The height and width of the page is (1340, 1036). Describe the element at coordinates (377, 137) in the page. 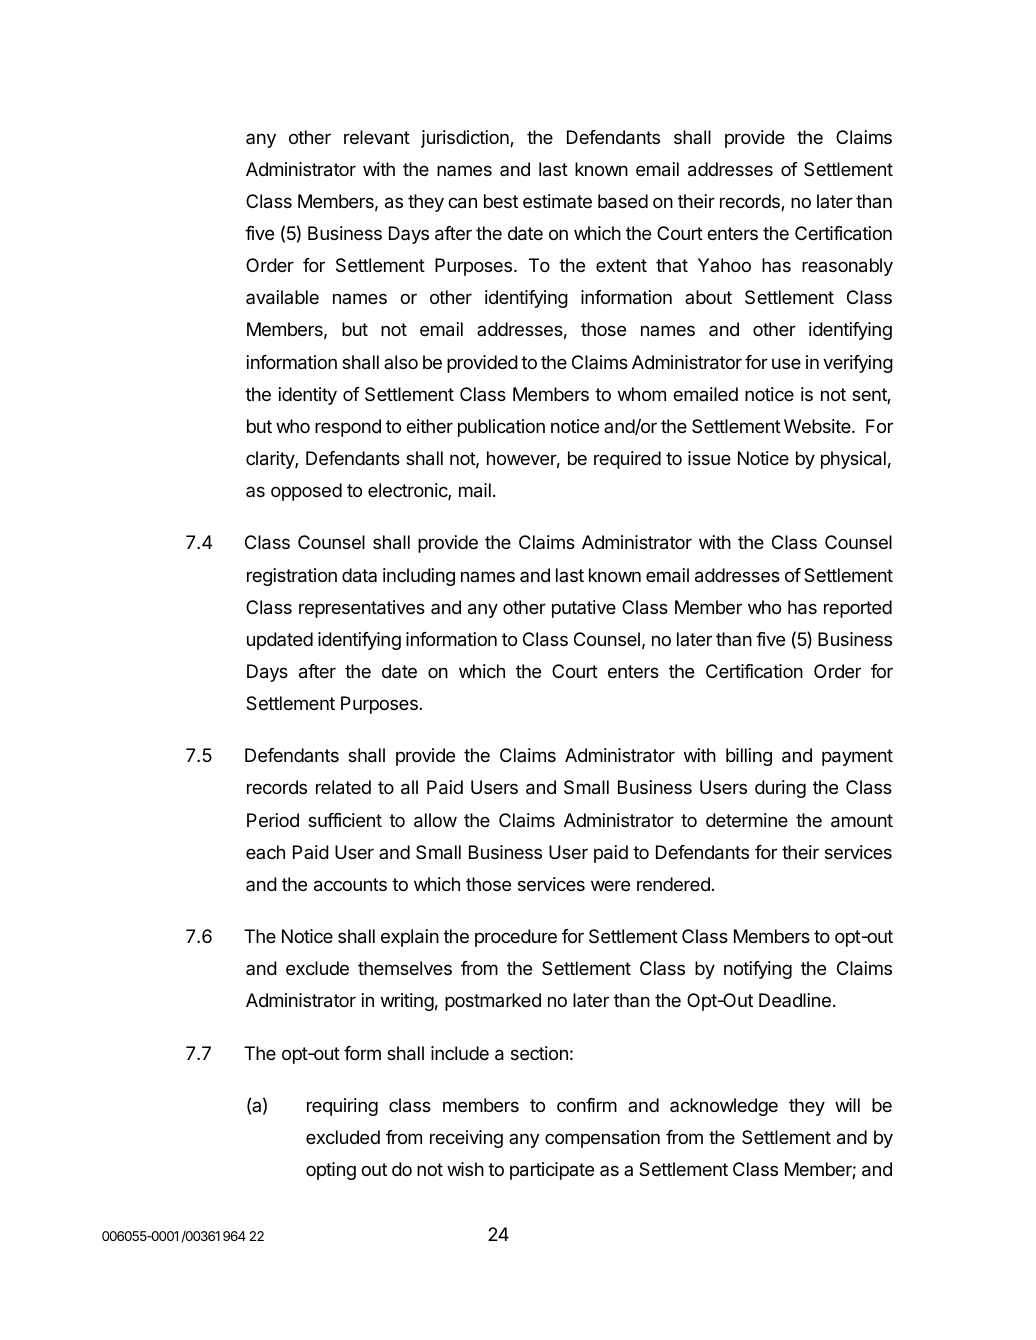

I see `relevant` at that location.
